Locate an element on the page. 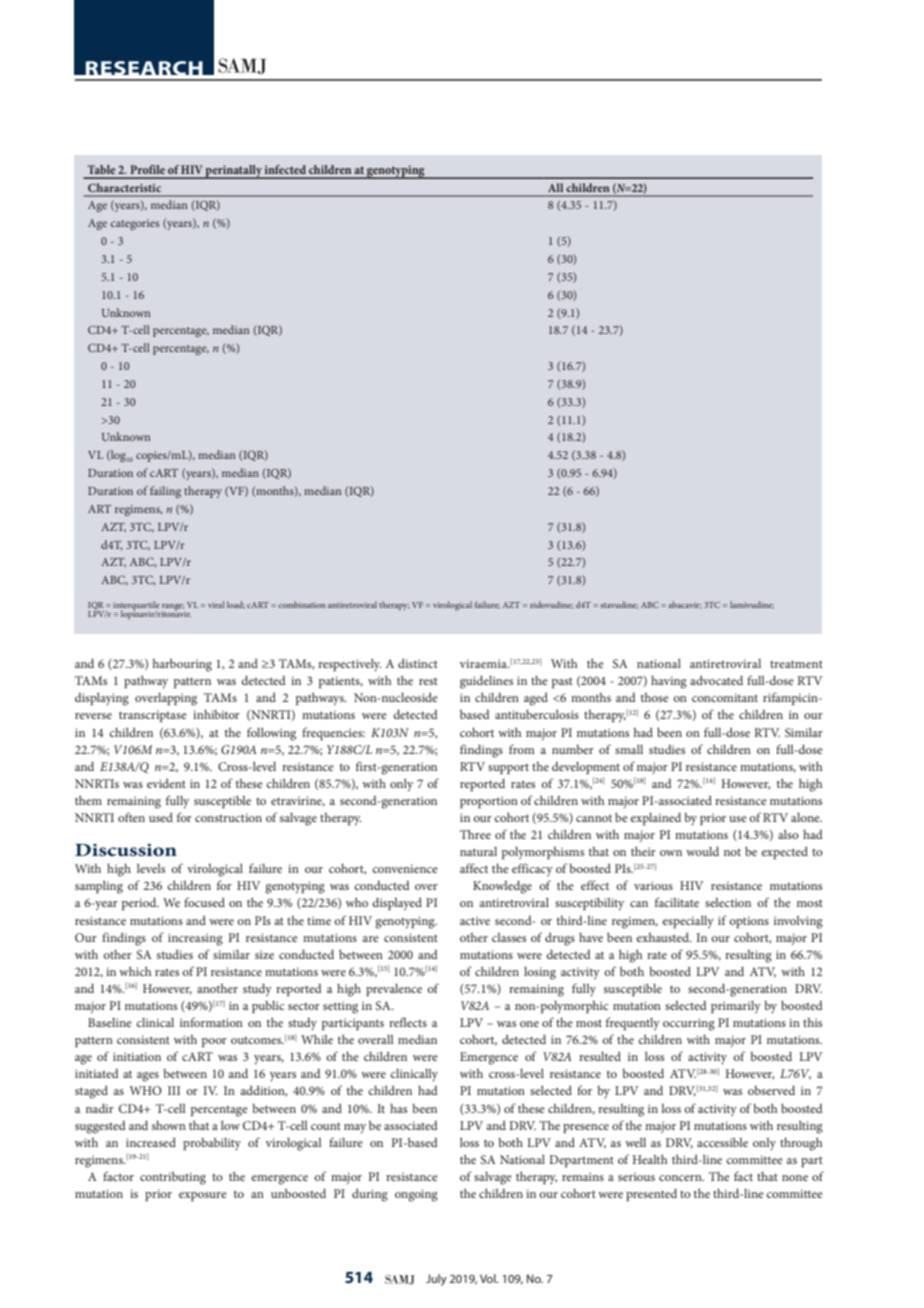 Image resolution: width=924 pixels, height=1308 pixels. Profile is located at coordinates (147, 169).
